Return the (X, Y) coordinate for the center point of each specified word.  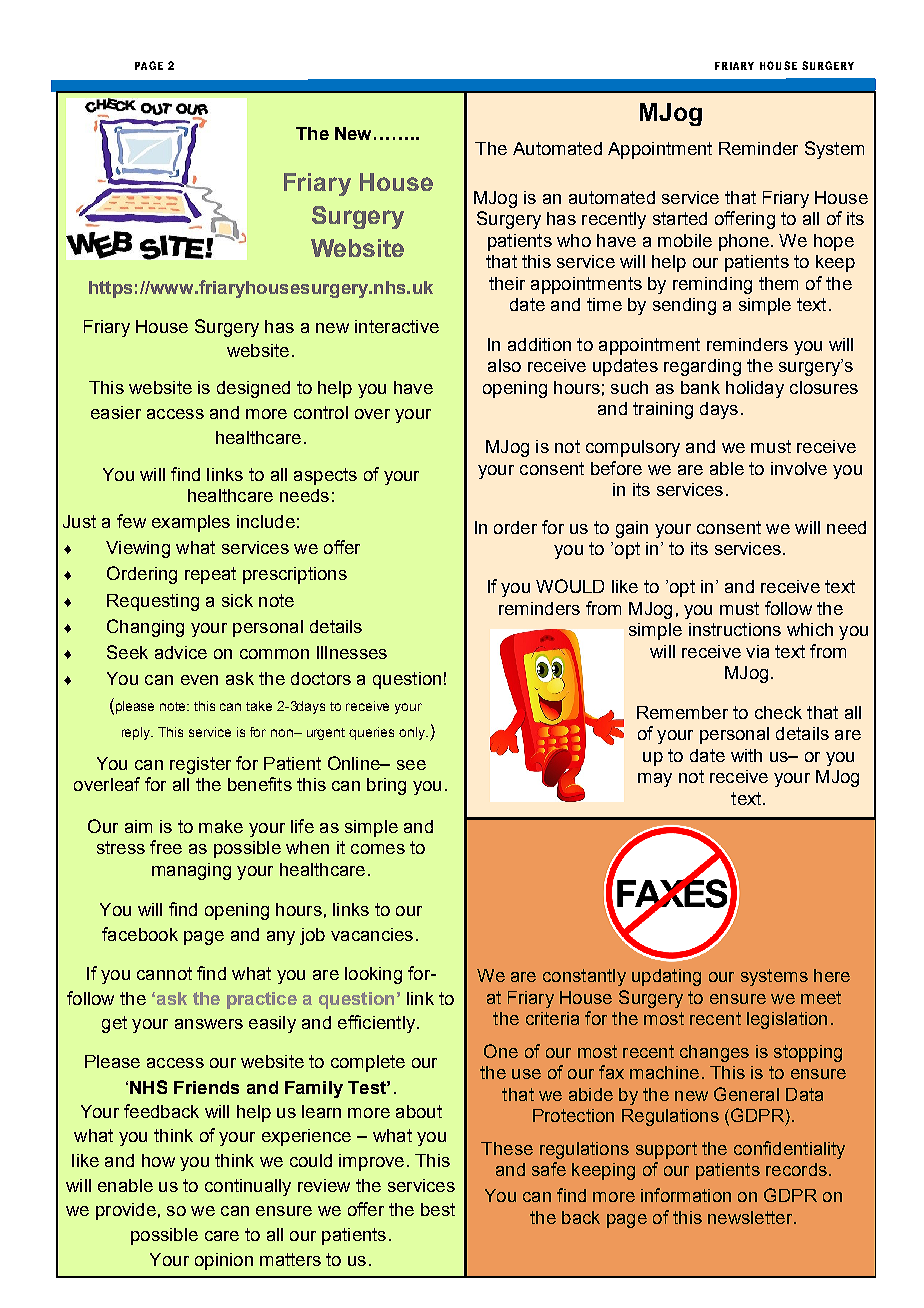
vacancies (372, 934)
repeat (210, 575)
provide (126, 1211)
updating (666, 977)
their (507, 283)
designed (253, 389)
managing (191, 871)
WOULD (570, 586)
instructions (735, 629)
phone (744, 242)
